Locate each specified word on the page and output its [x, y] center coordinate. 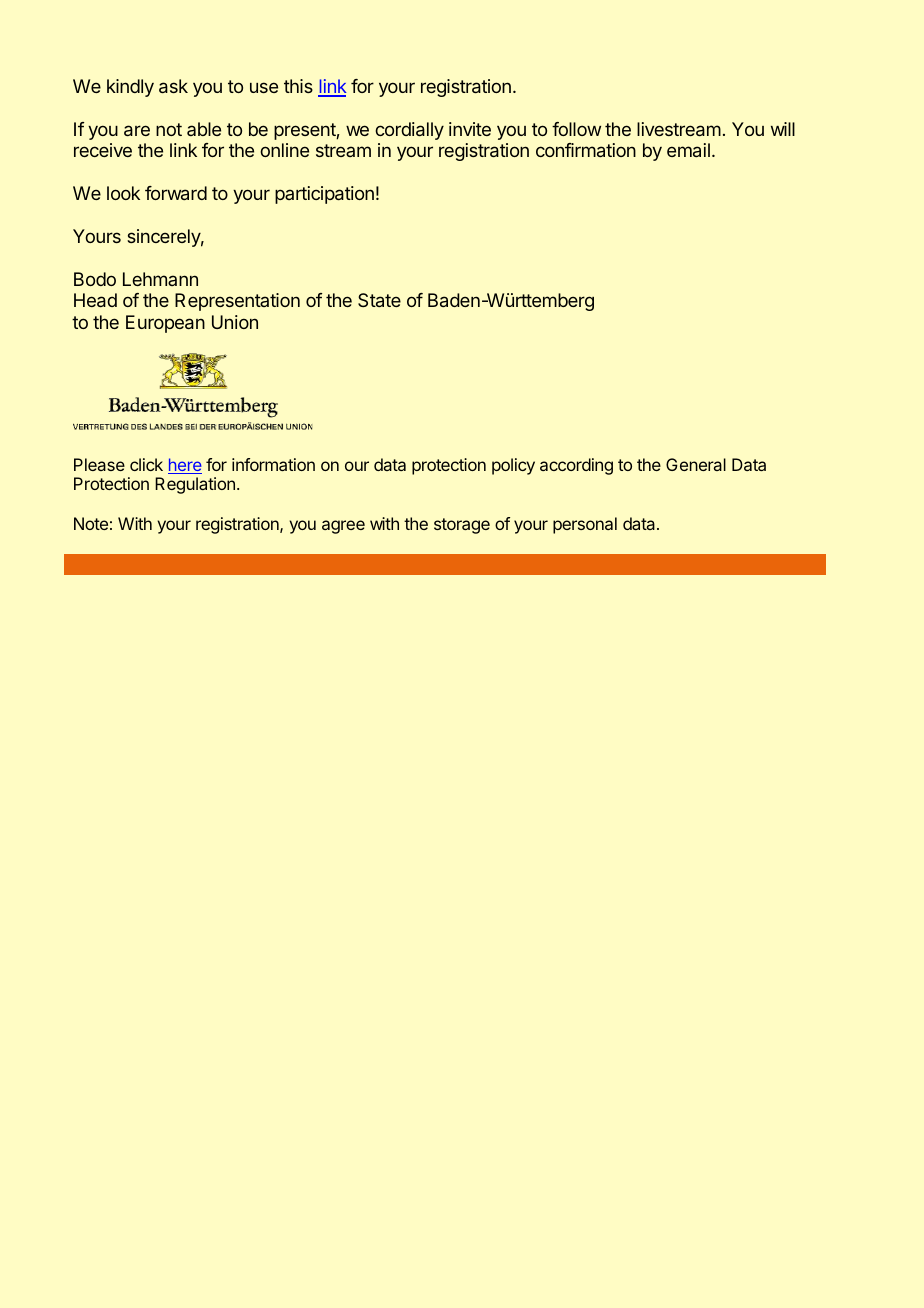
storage [462, 526]
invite [470, 129]
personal [585, 525]
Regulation [195, 485]
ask [173, 86]
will [783, 129]
